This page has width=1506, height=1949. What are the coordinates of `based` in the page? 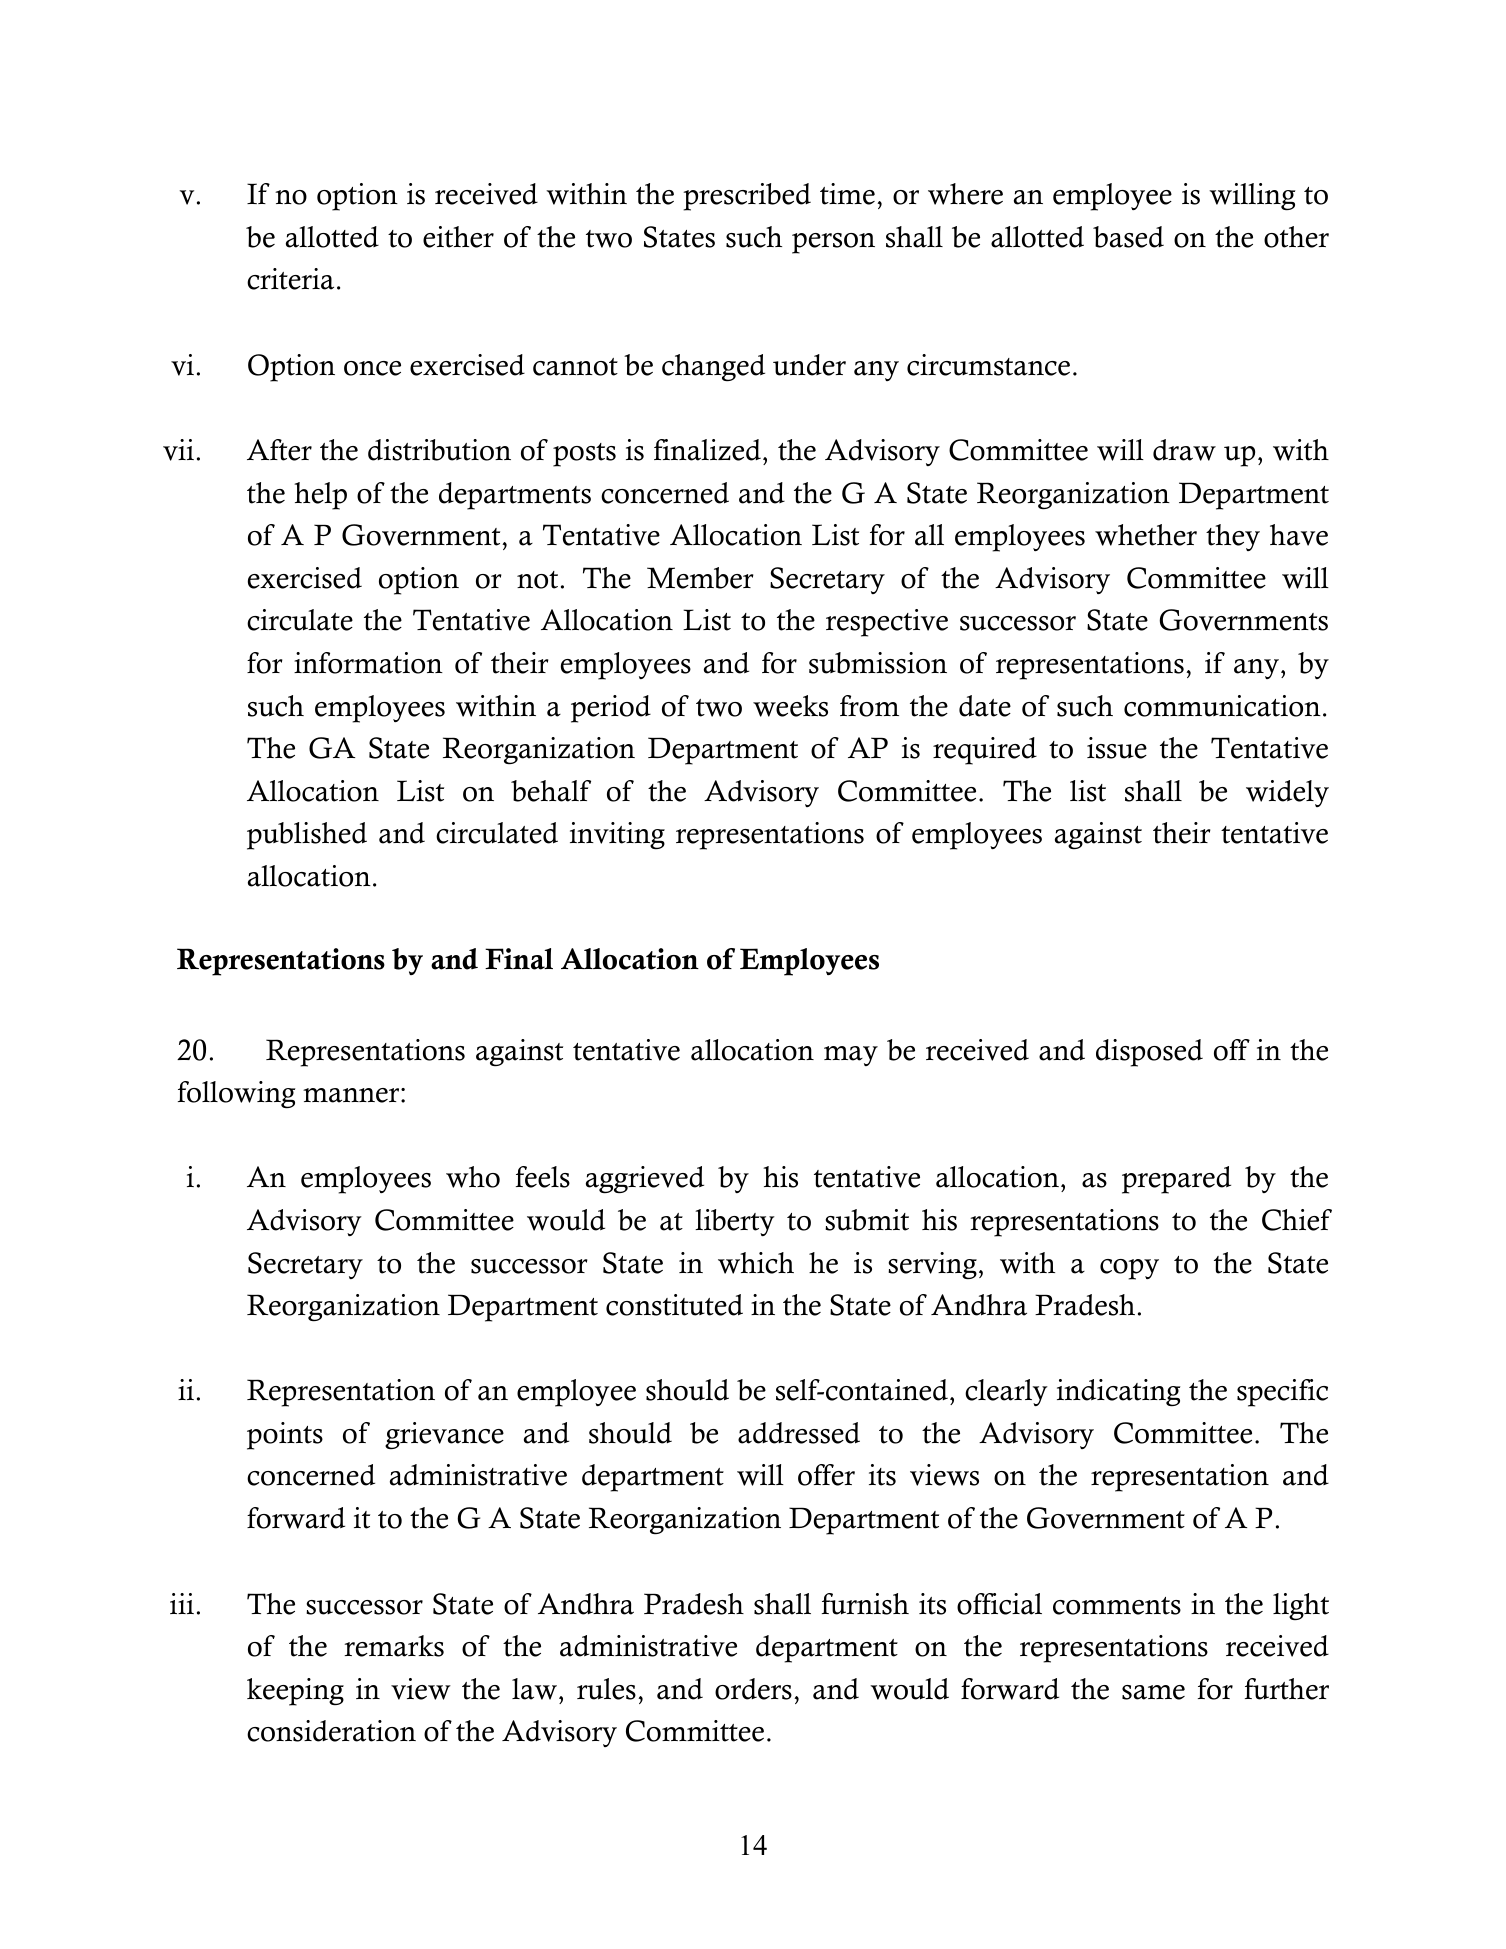 It's located at (1128, 237).
